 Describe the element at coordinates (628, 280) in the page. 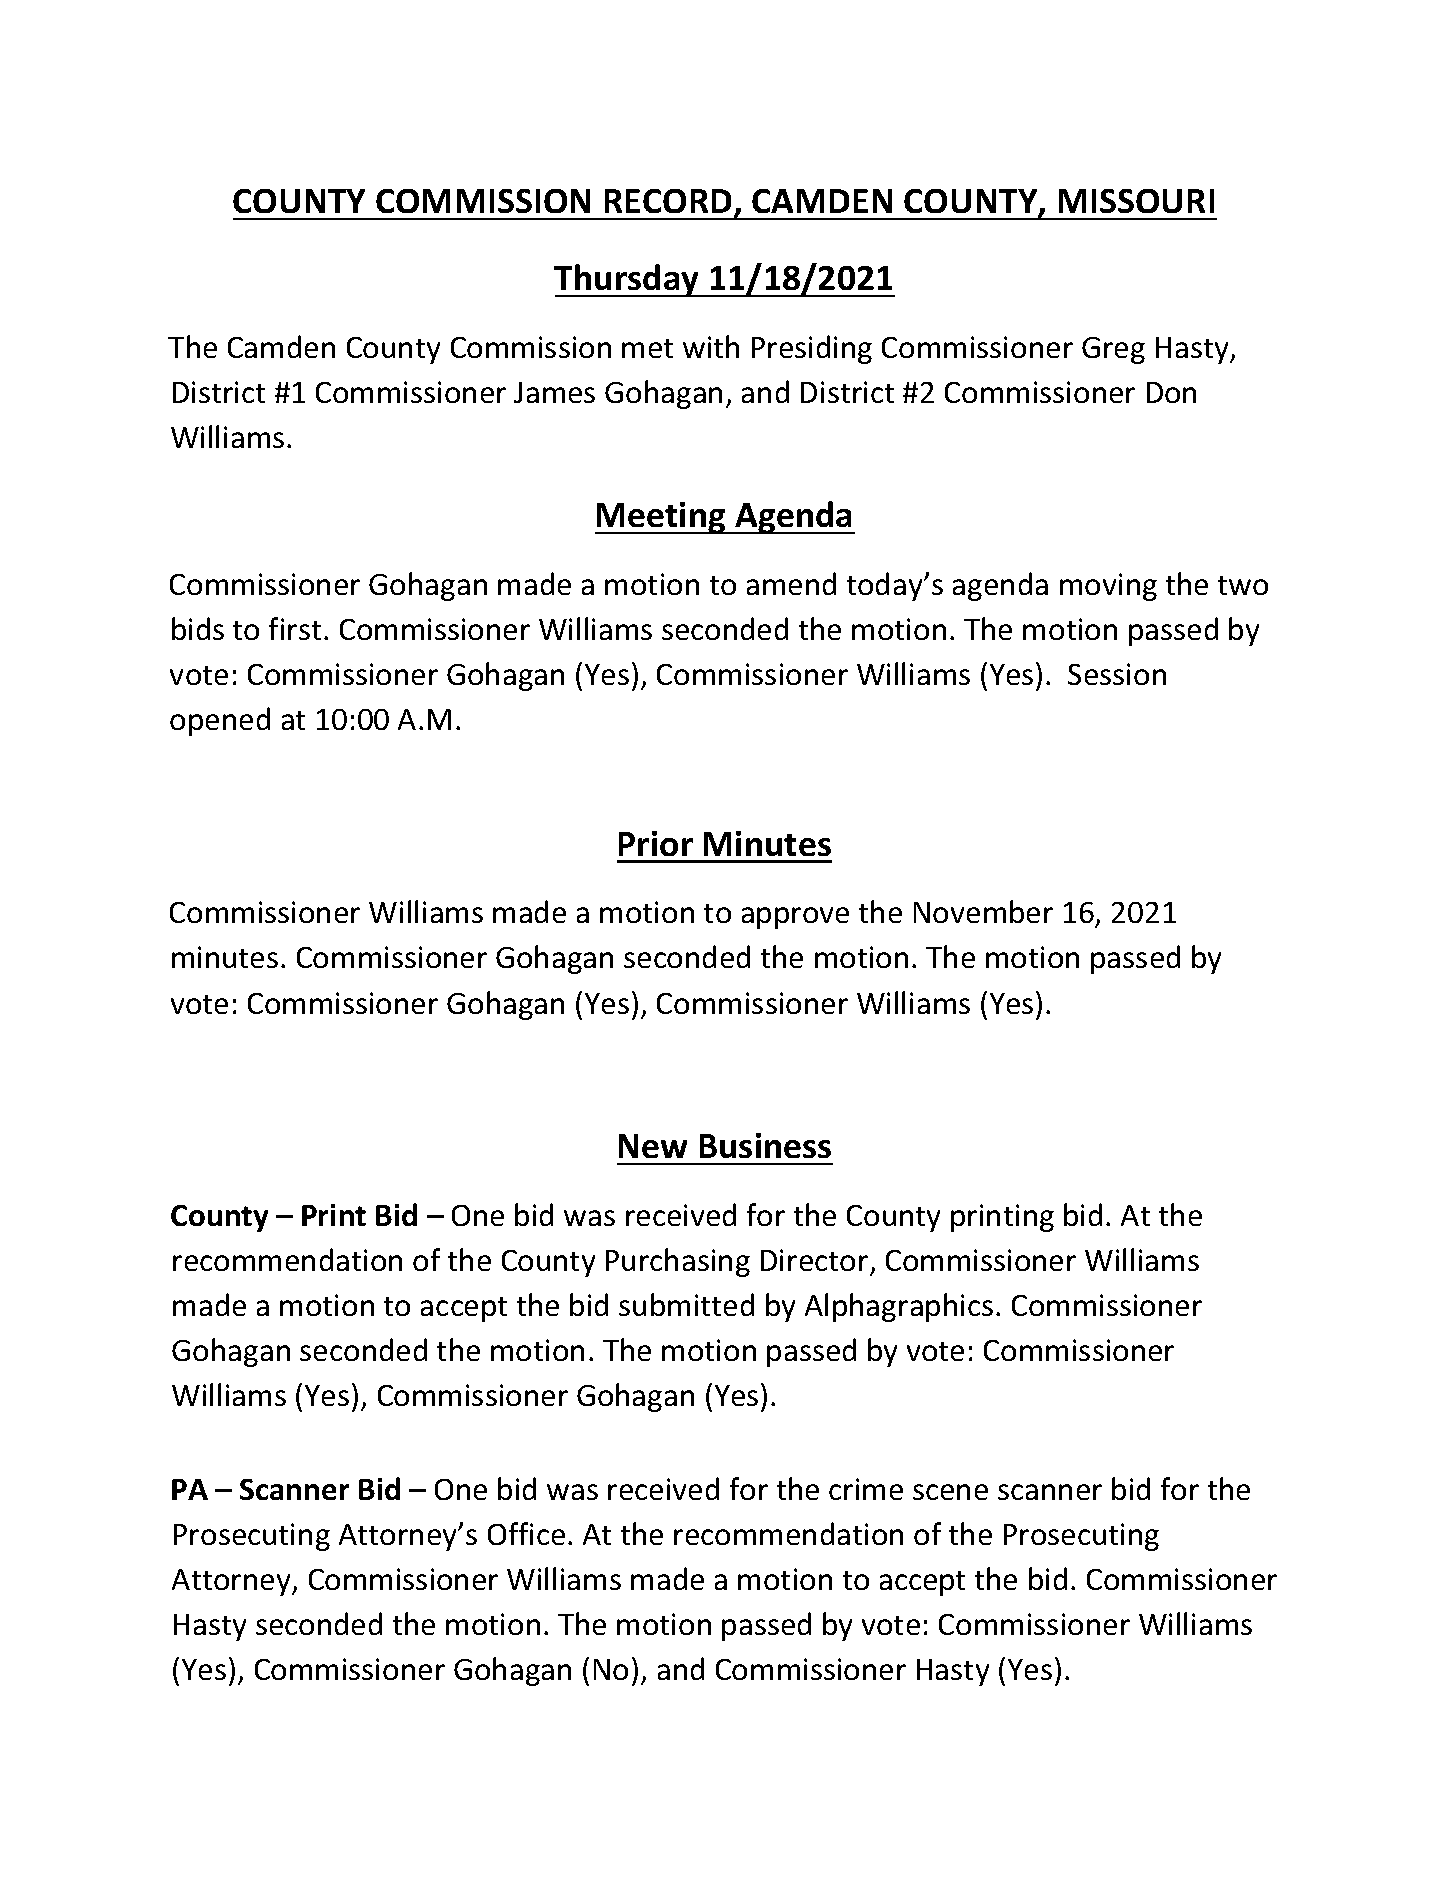

I see `Thursday` at that location.
